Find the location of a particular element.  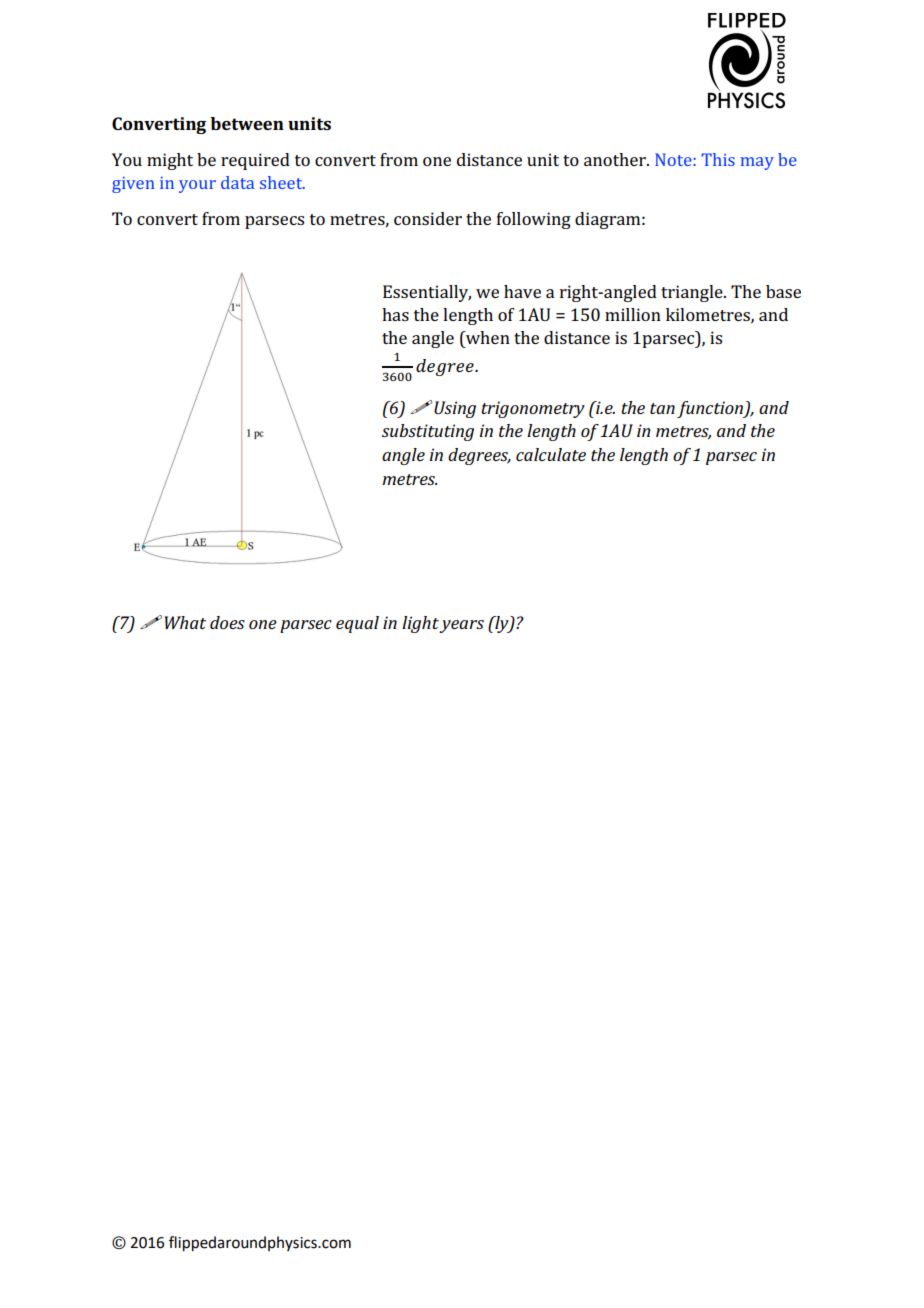

light is located at coordinates (421, 624).
